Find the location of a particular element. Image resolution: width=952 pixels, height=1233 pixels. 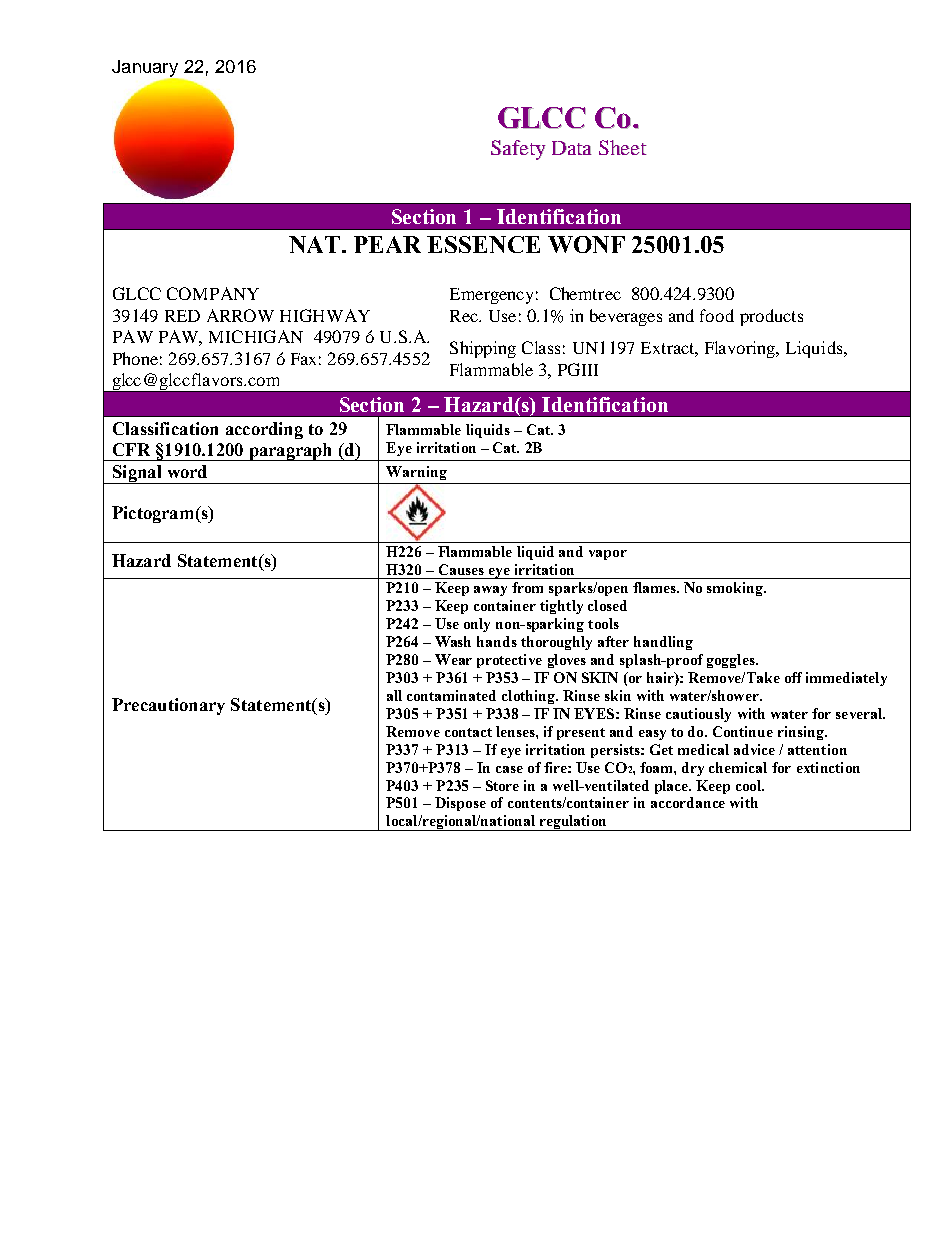

food is located at coordinates (717, 315).
